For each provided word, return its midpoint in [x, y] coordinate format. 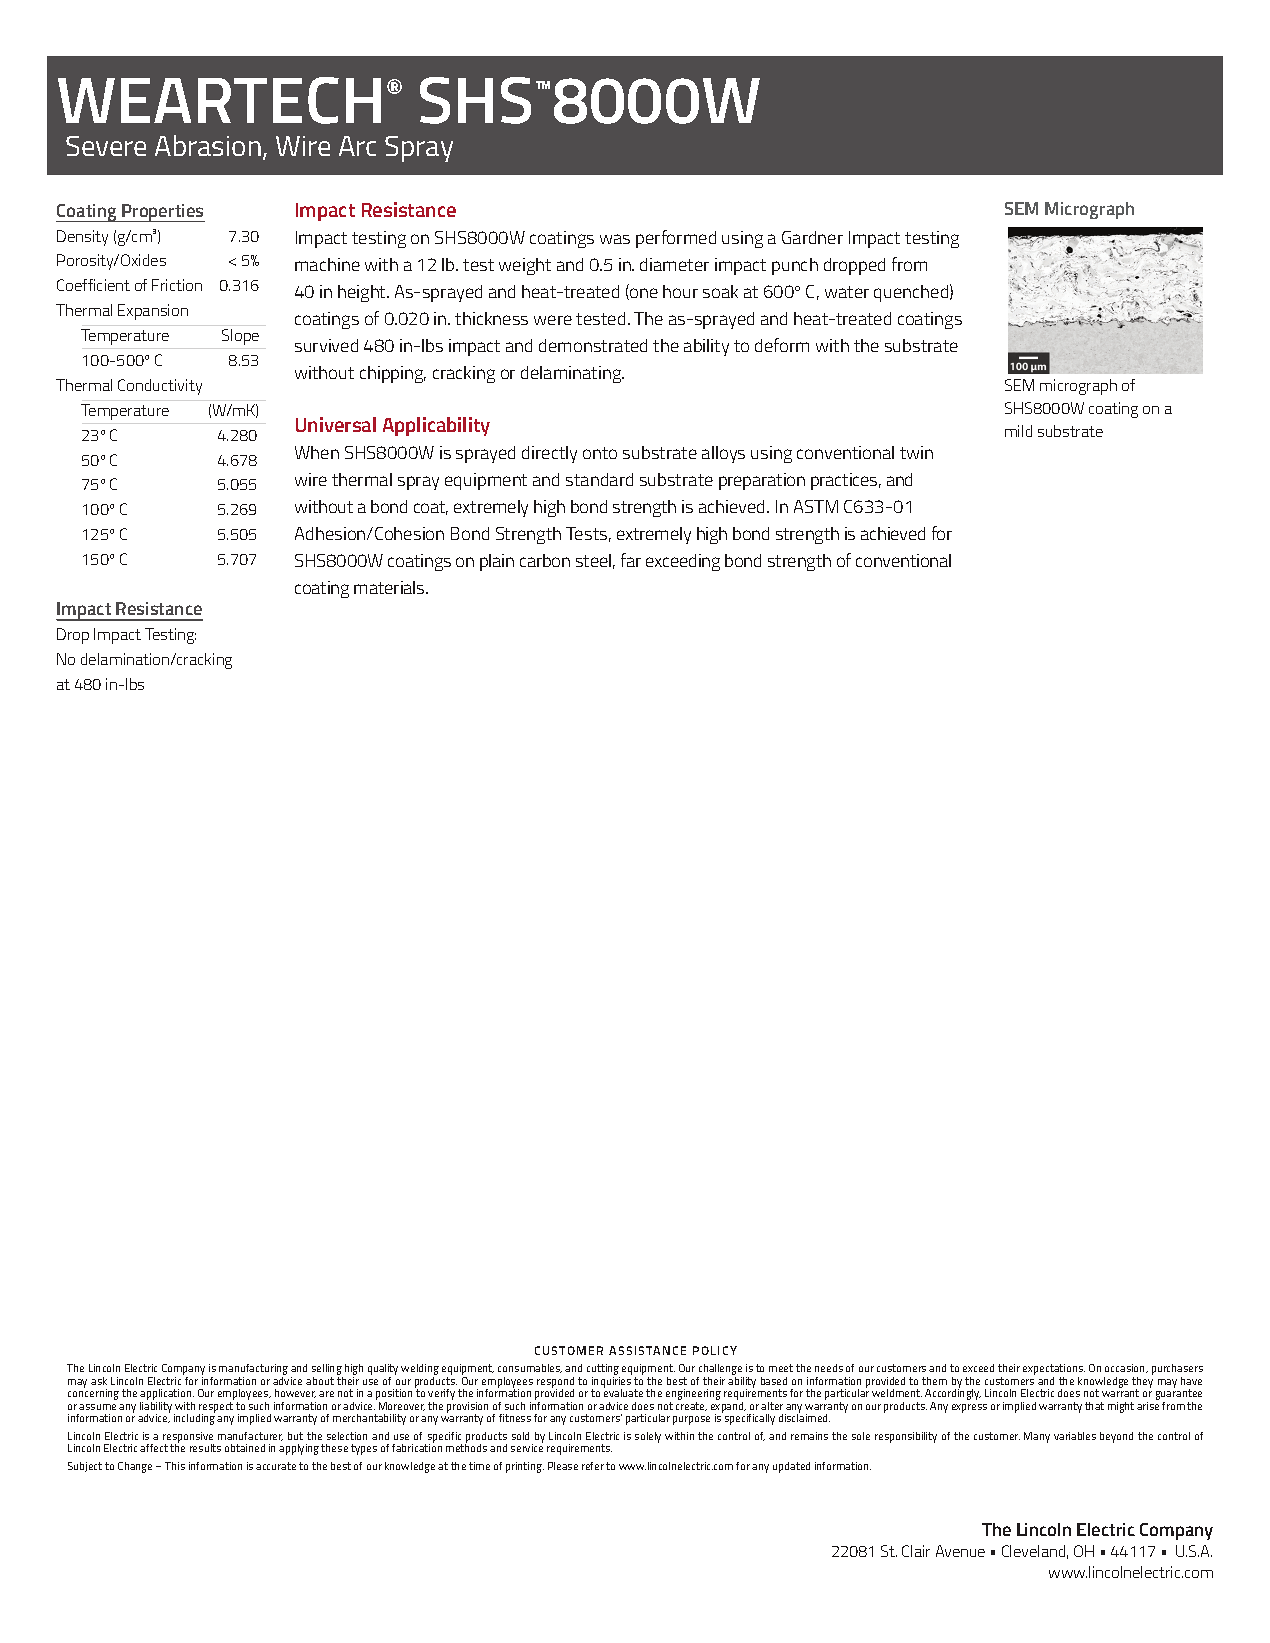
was [615, 239]
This [175, 1466]
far [631, 560]
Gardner [812, 237]
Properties [162, 213]
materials [390, 587]
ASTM [816, 506]
